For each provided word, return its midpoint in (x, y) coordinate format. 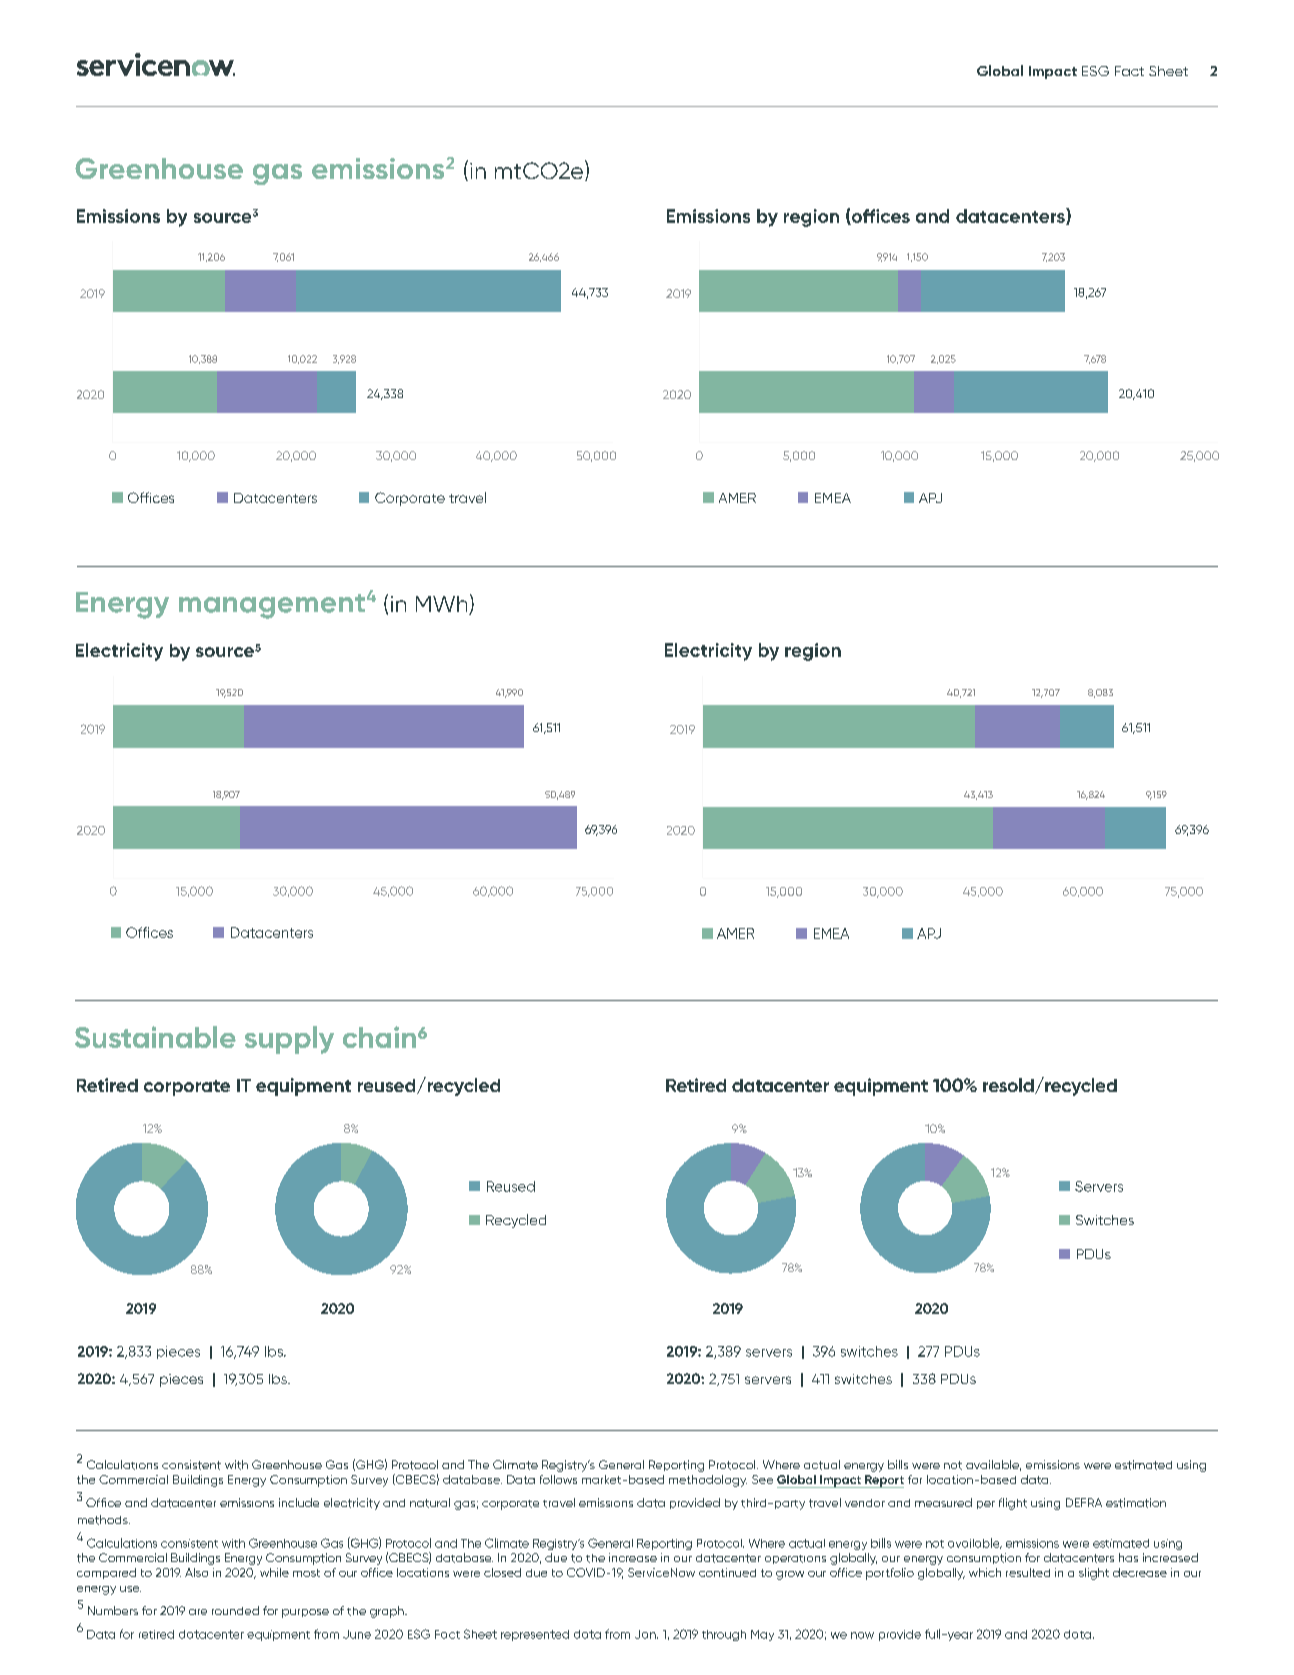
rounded (235, 1610)
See (762, 1479)
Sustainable (155, 1037)
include (299, 1502)
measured (943, 1502)
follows (558, 1479)
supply (289, 1040)
